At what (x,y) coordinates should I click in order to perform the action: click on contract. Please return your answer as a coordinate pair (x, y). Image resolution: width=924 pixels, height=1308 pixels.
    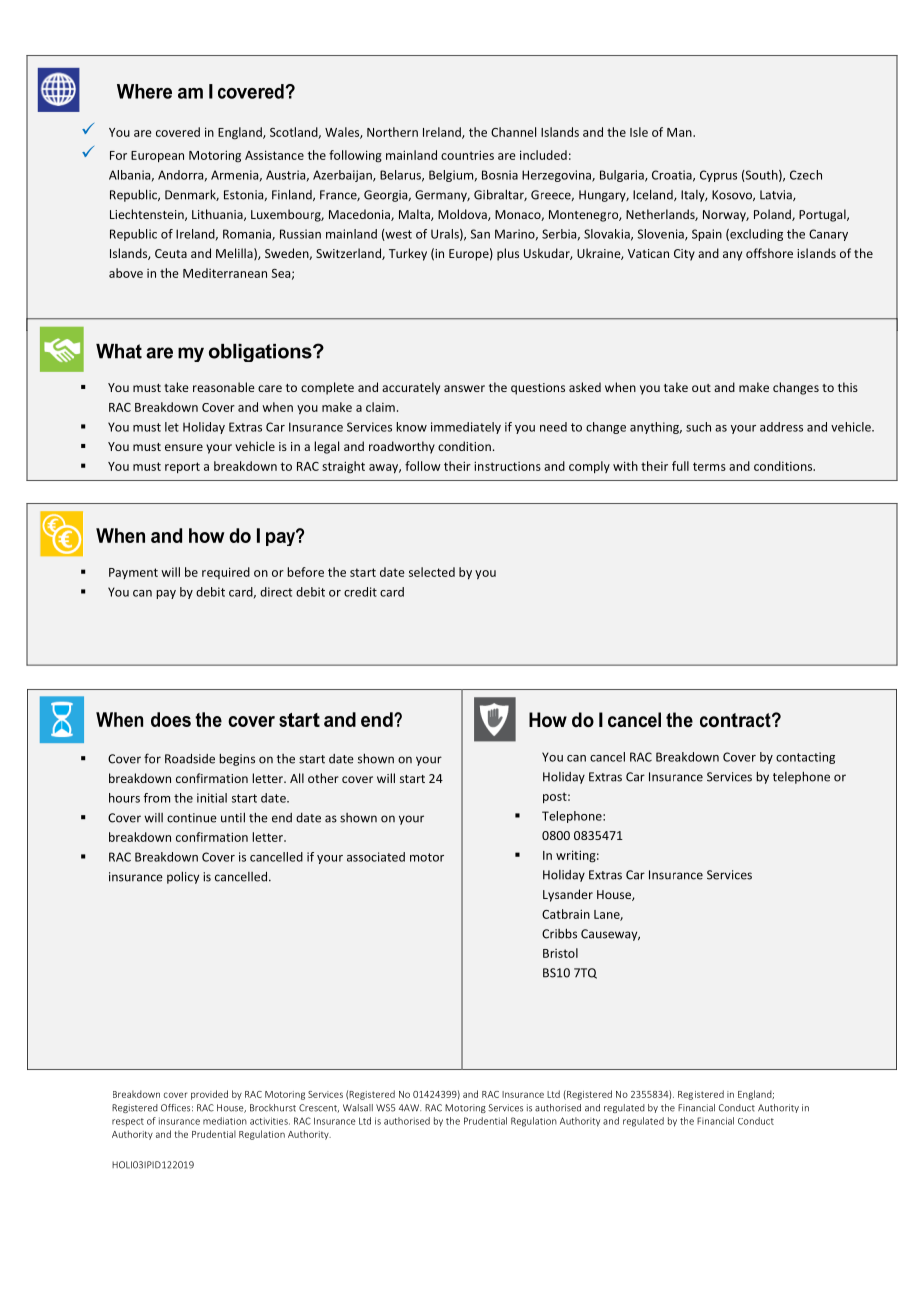
    Looking at the image, I should click on (736, 720).
